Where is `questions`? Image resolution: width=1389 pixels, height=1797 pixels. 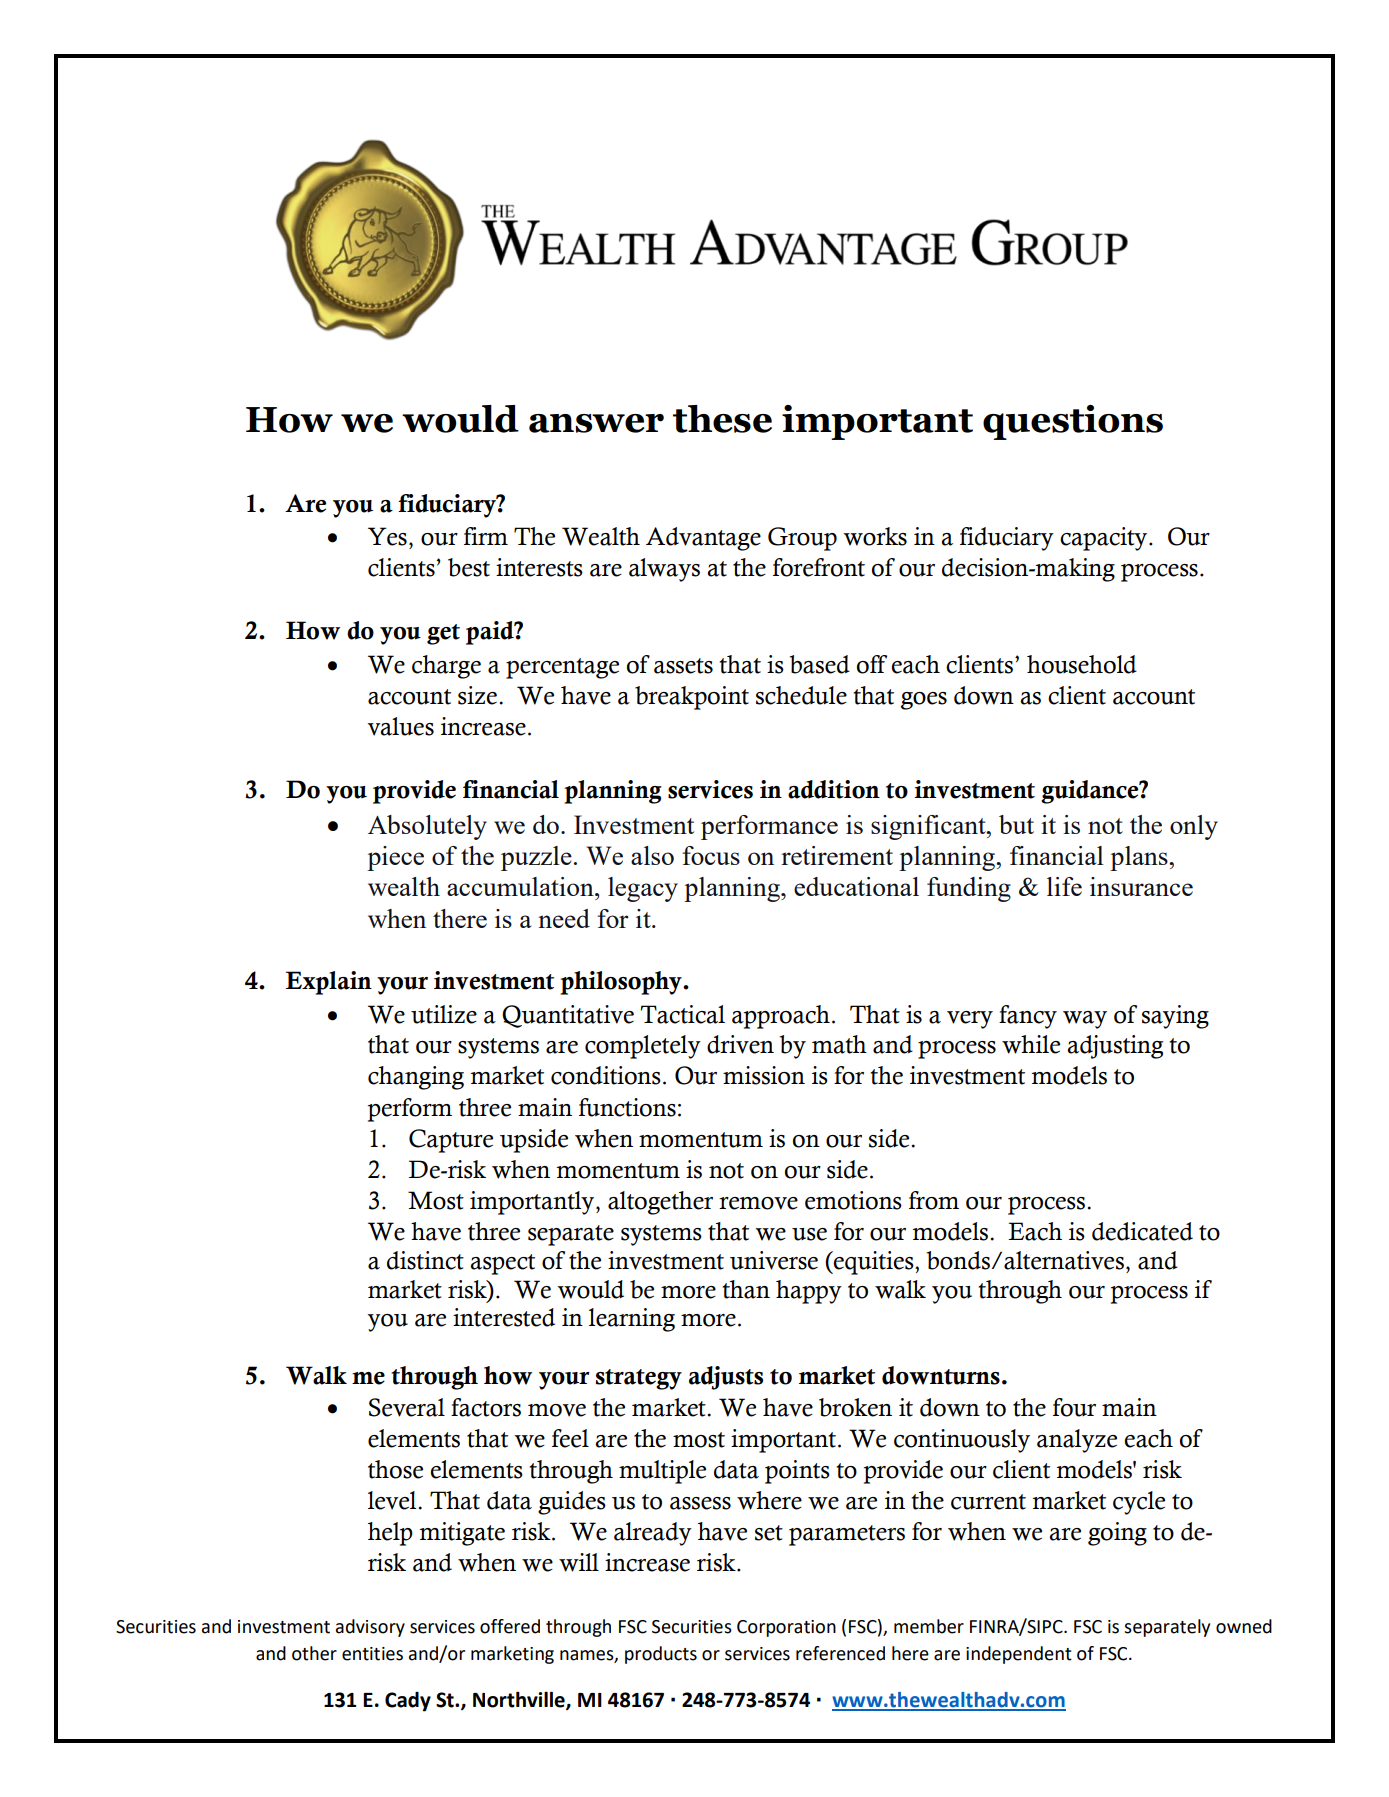 questions is located at coordinates (1073, 422).
